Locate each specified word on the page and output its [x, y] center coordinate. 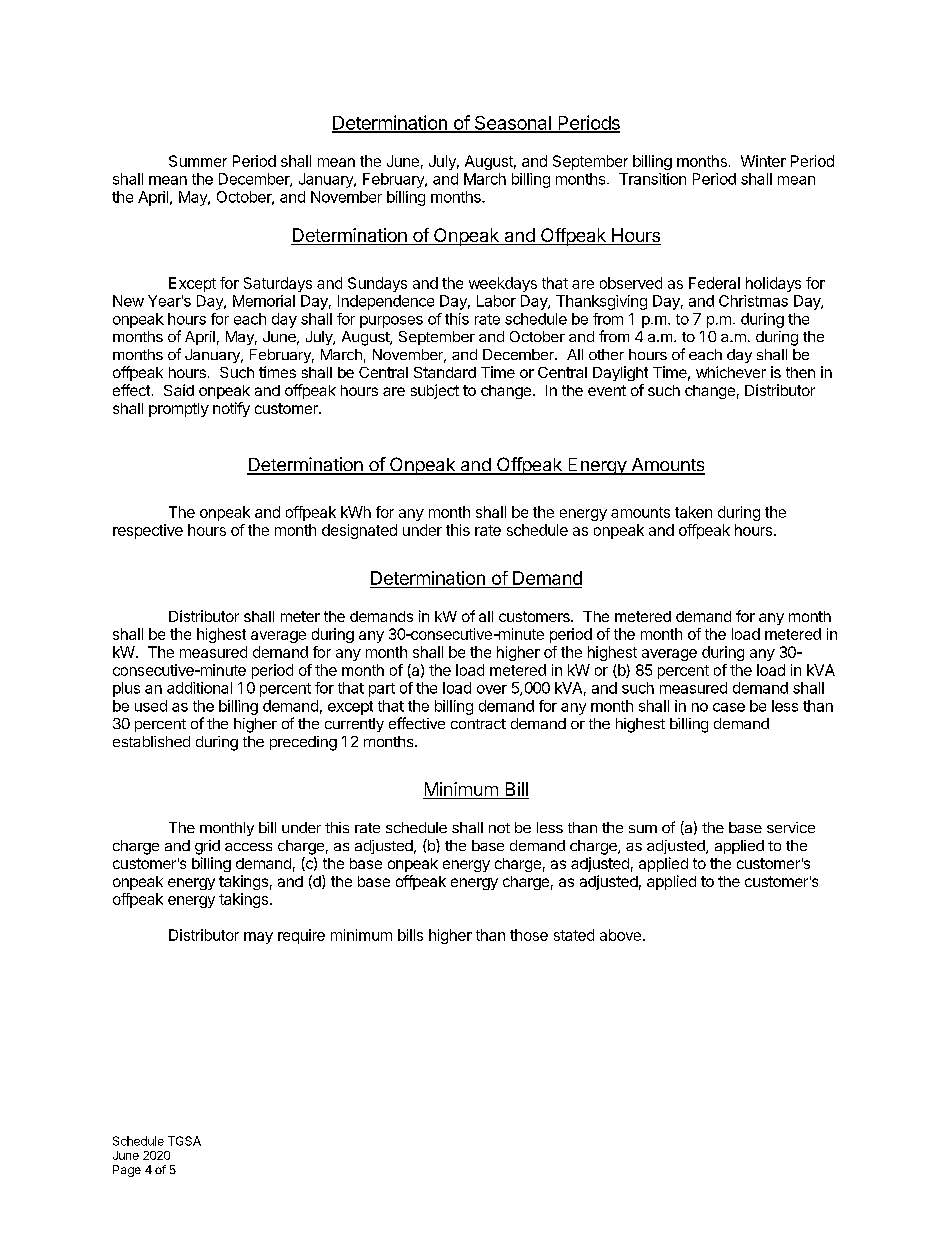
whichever [731, 372]
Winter [763, 161]
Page [127, 1171]
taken [693, 512]
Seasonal [512, 124]
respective [148, 531]
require [301, 936]
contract [478, 724]
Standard [445, 372]
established [151, 741]
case [729, 707]
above [620, 935]
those [529, 935]
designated [359, 531]
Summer [198, 161]
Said [179, 390]
